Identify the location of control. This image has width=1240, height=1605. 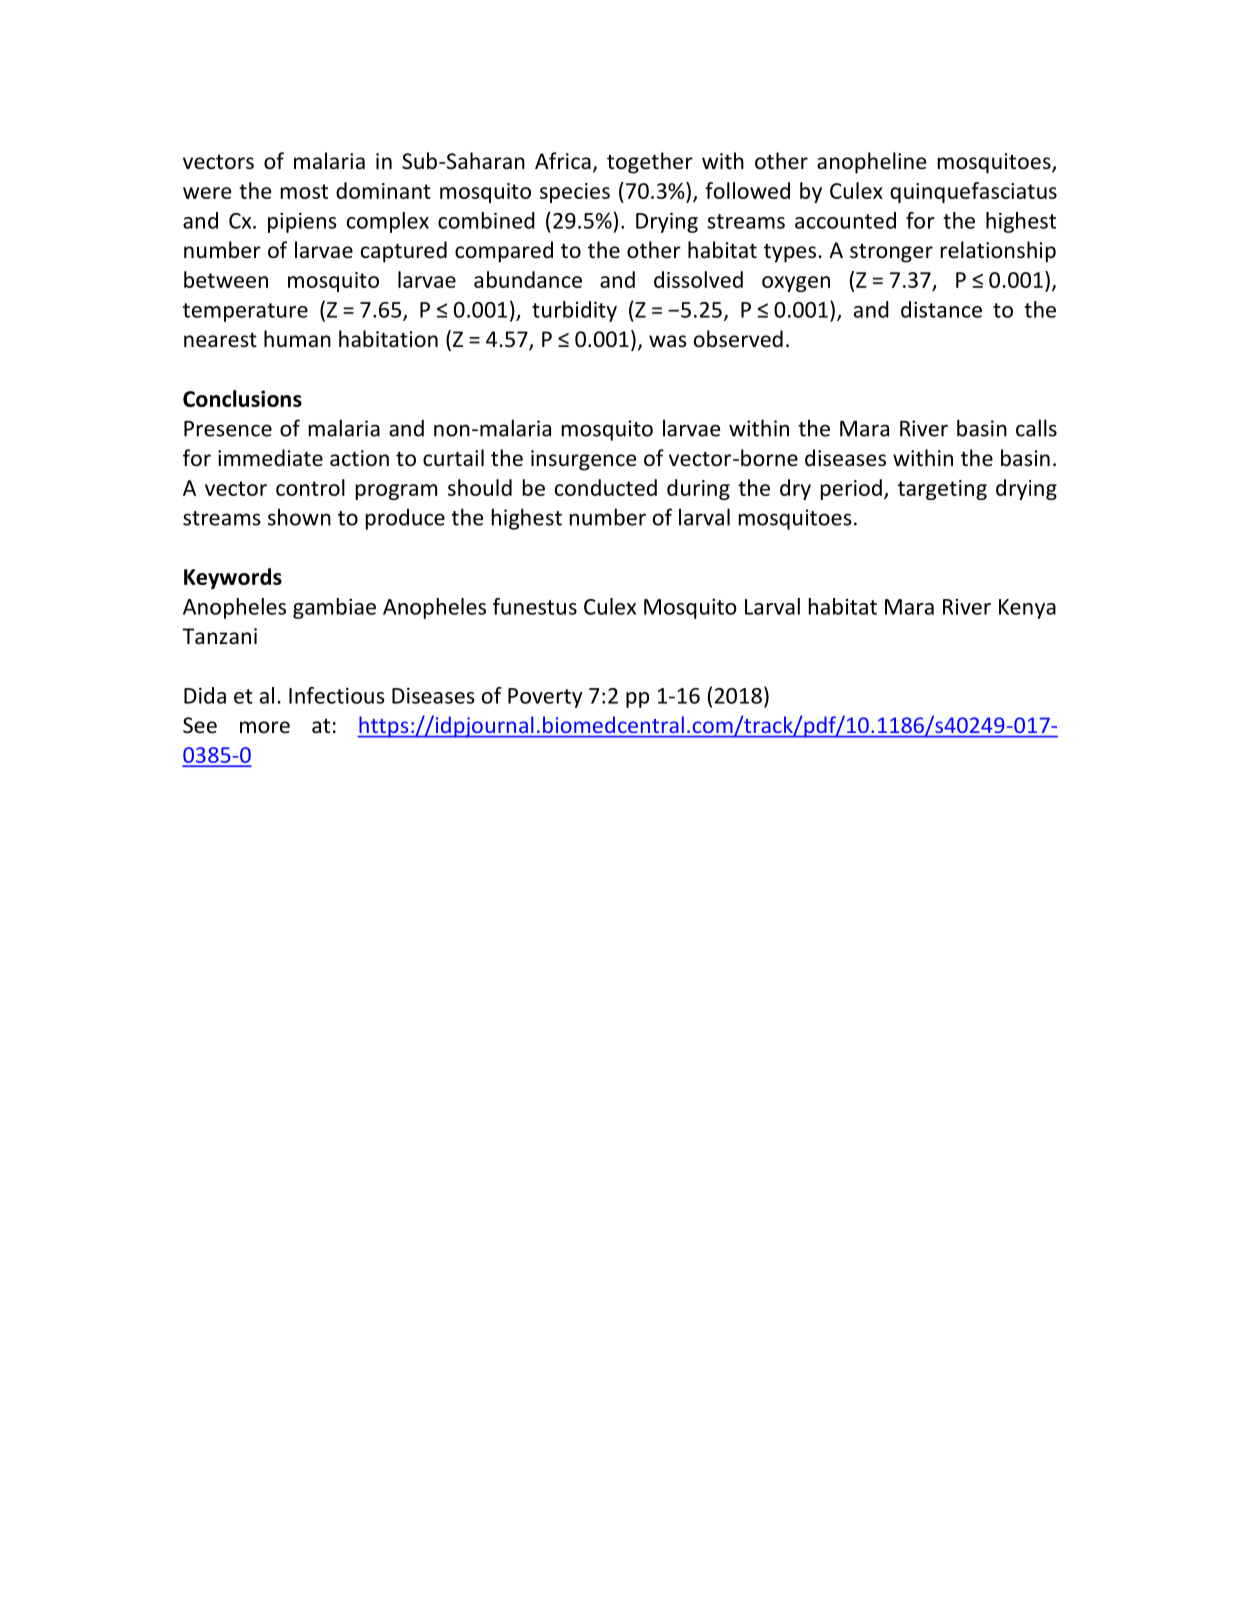
(310, 487).
